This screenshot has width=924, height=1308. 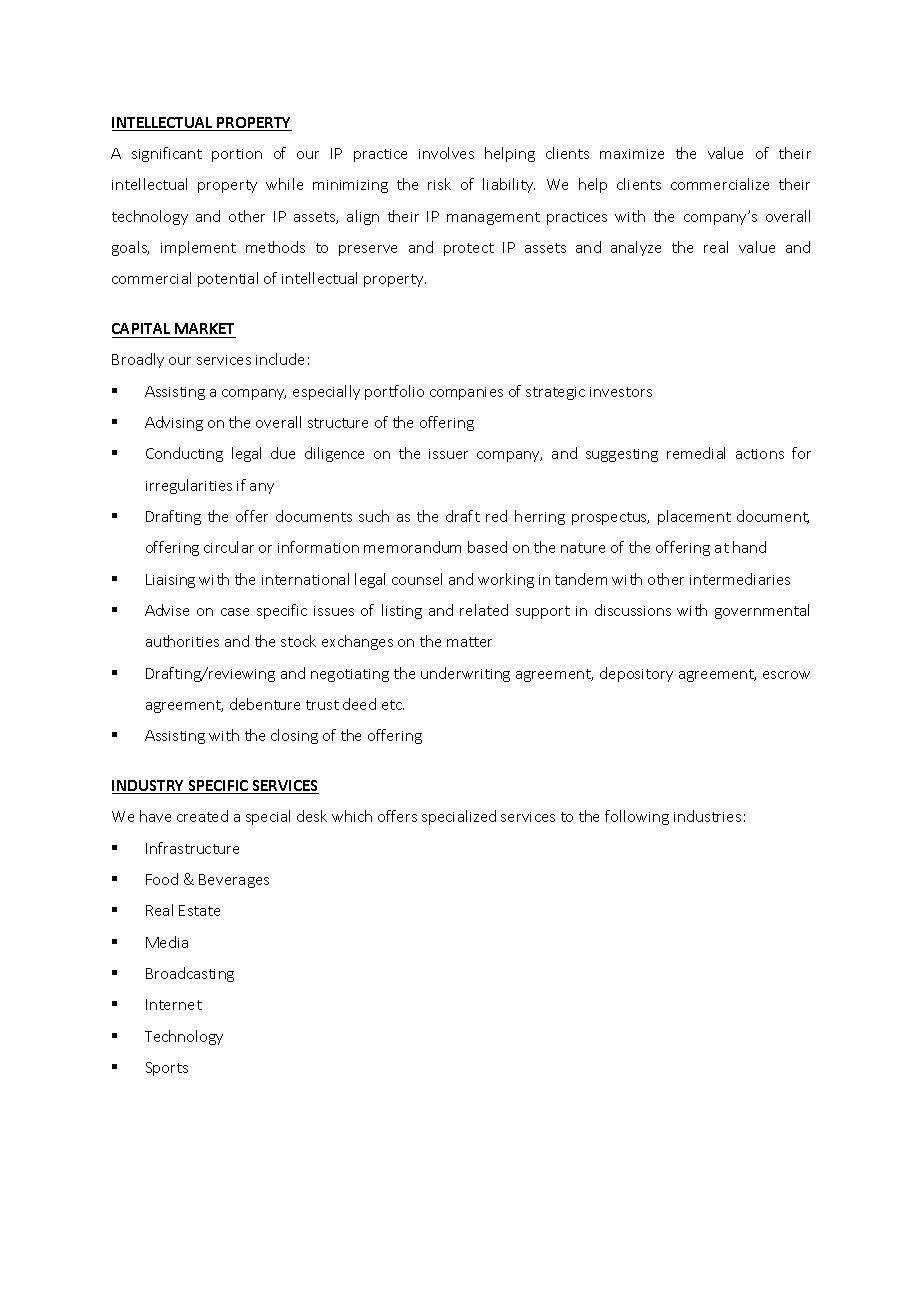 I want to click on Sports, so click(x=167, y=1069).
